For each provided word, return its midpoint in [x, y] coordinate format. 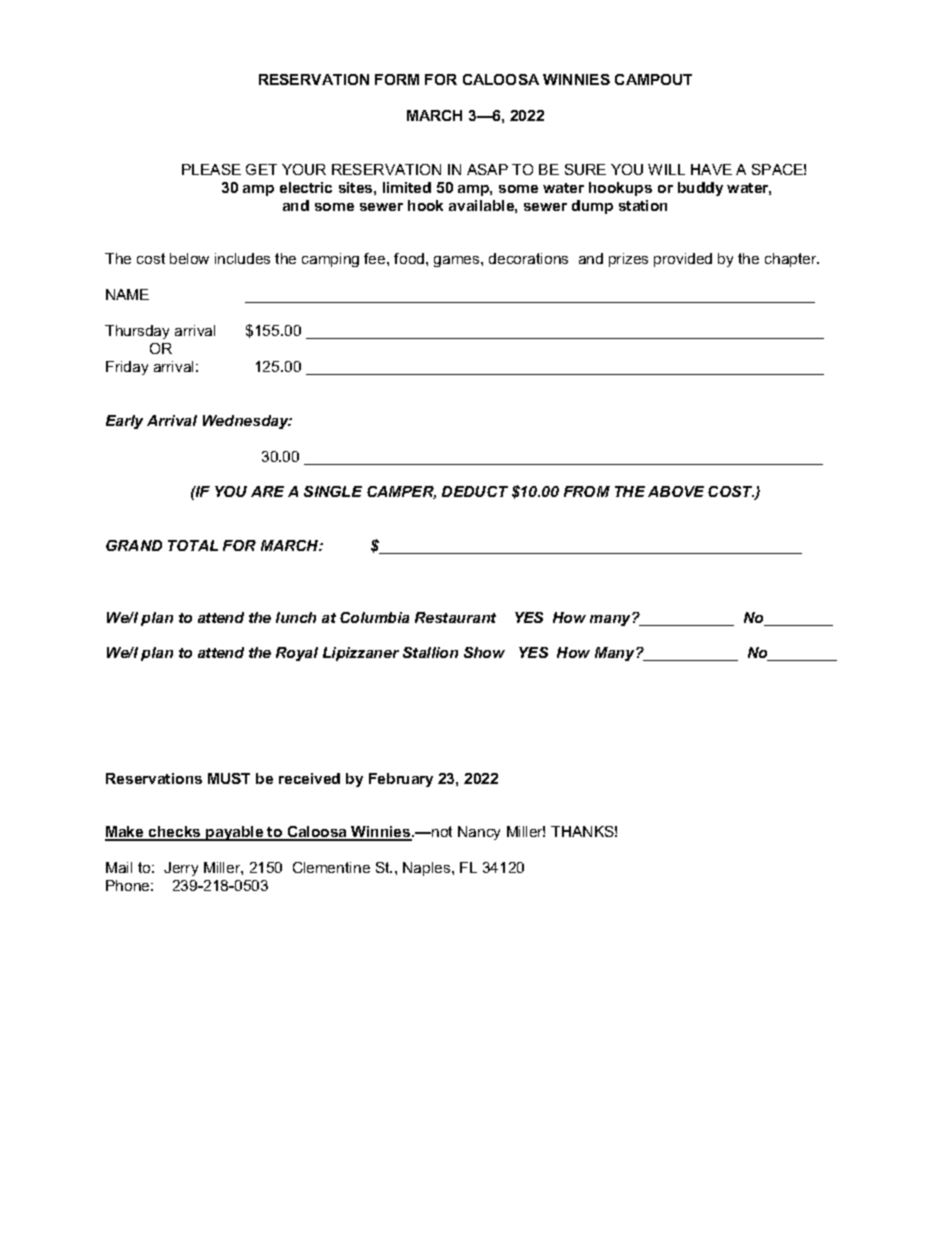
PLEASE [211, 169]
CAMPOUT [653, 79]
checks [175, 833]
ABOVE [676, 491]
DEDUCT [475, 491]
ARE [267, 491]
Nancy [479, 833]
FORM [397, 79]
